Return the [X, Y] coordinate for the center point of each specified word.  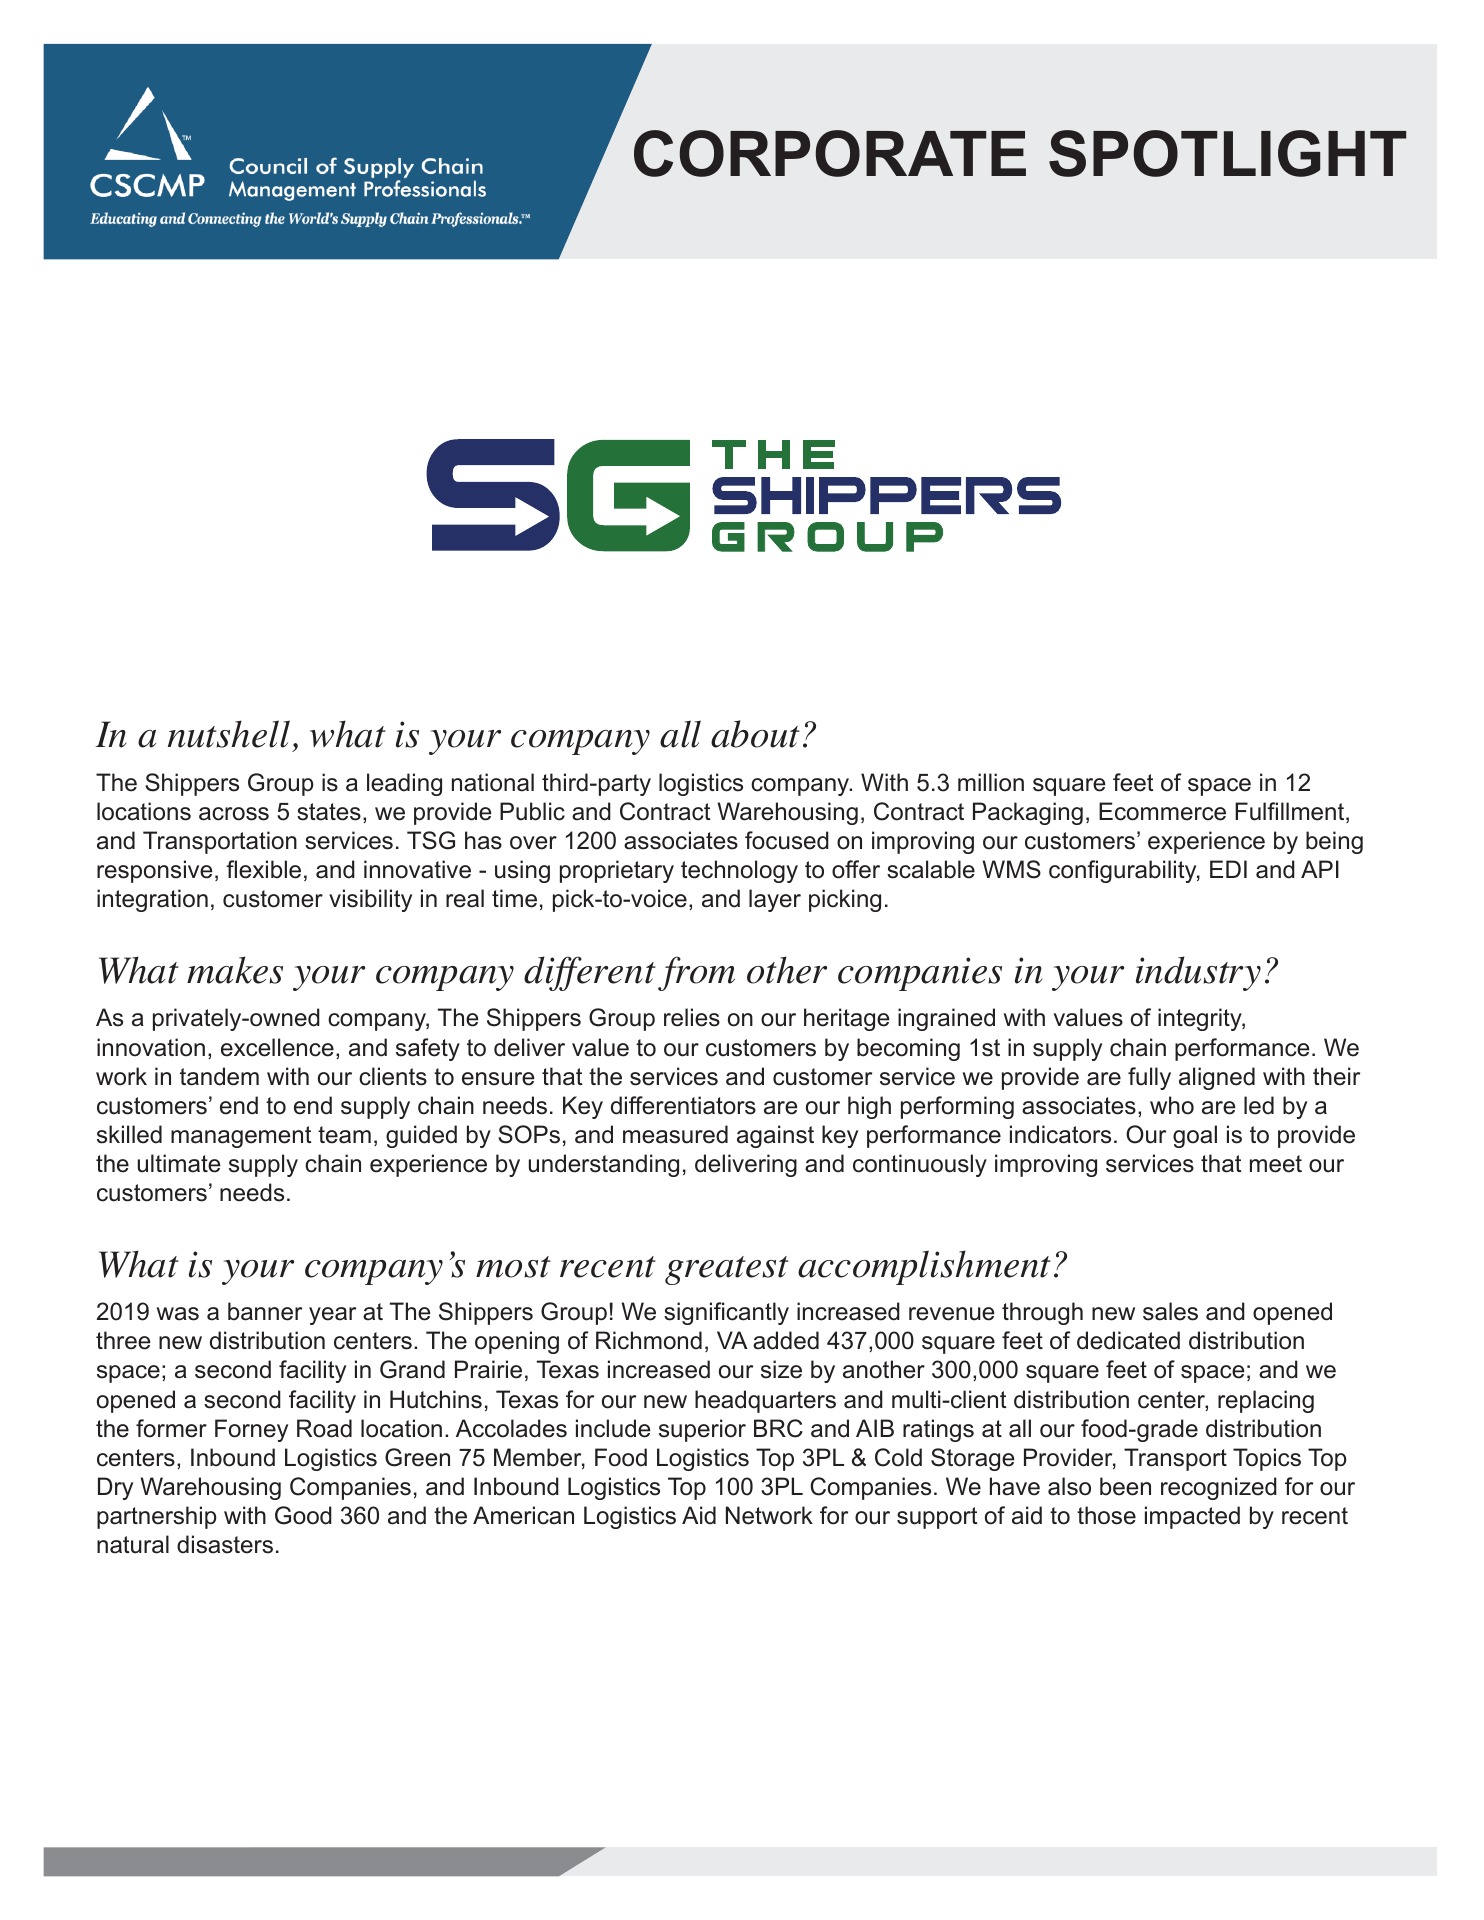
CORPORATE [830, 153]
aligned [1217, 1078]
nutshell [229, 734]
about [755, 734]
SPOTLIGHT [1227, 153]
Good [303, 1515]
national [493, 782]
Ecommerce [1162, 811]
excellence [277, 1047]
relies [692, 1017]
